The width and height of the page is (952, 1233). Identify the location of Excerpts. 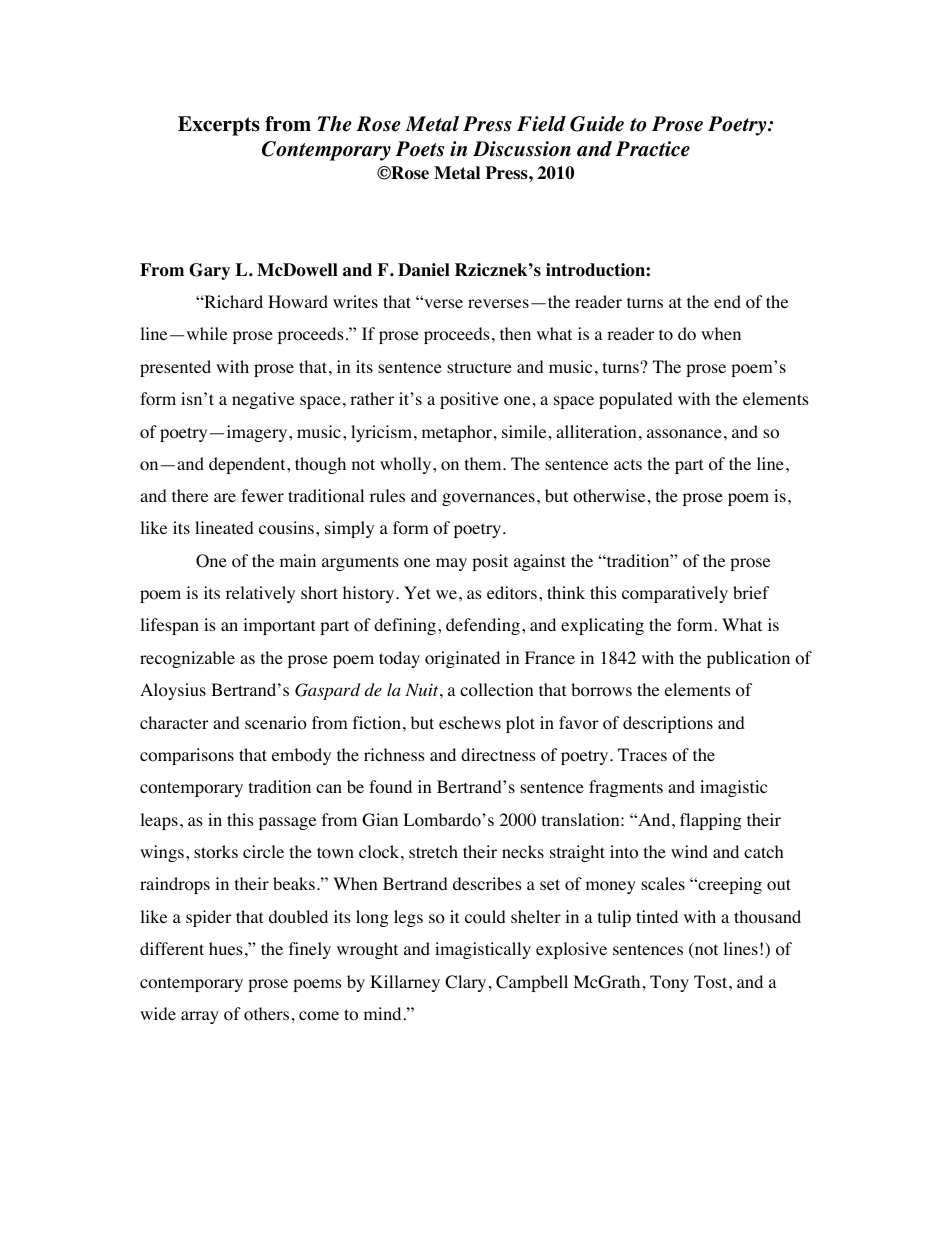
(219, 126).
